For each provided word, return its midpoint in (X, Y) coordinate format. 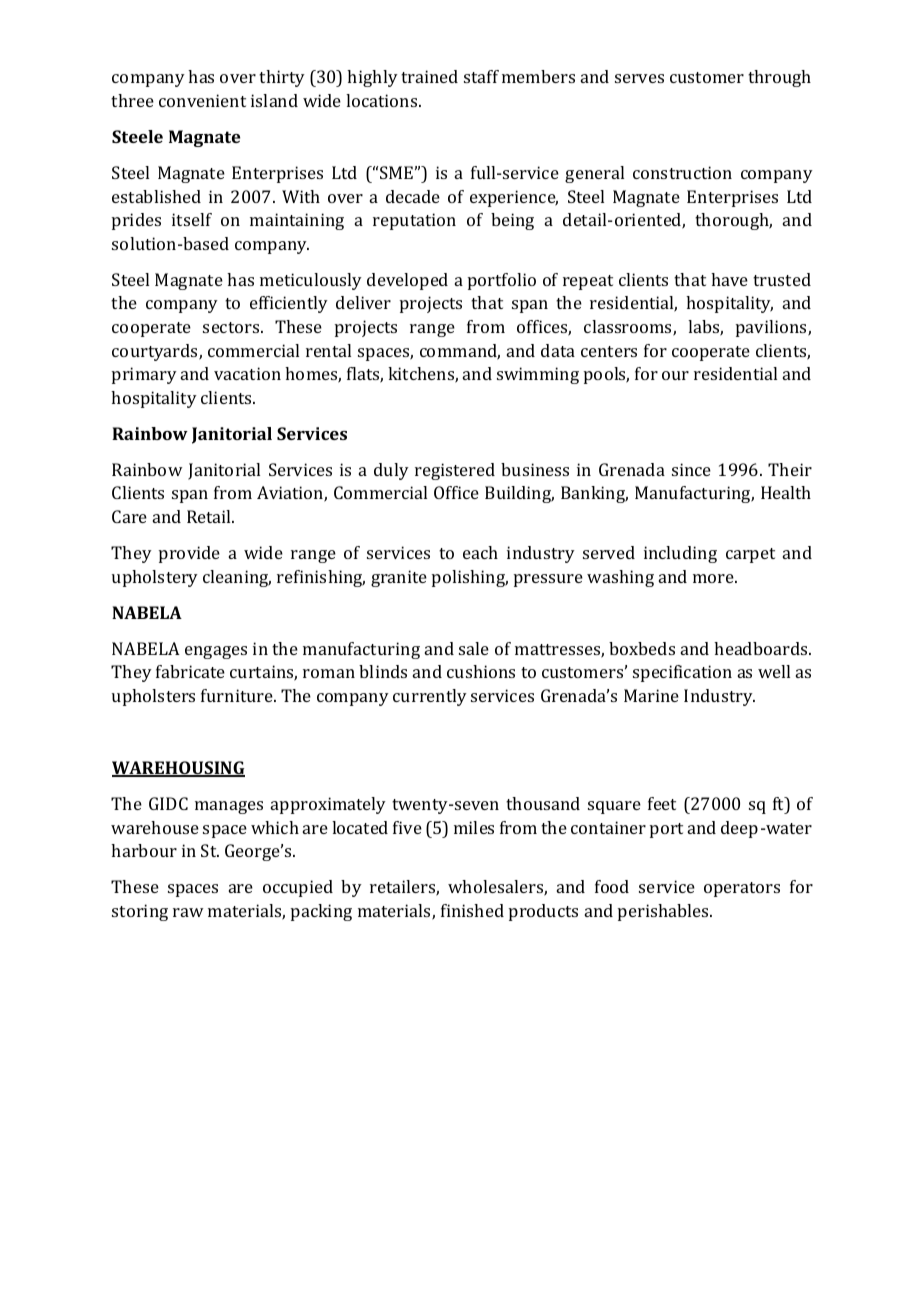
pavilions (772, 328)
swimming (538, 375)
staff (481, 76)
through (779, 78)
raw (188, 912)
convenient (202, 100)
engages (216, 652)
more (714, 578)
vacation (247, 373)
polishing (470, 578)
